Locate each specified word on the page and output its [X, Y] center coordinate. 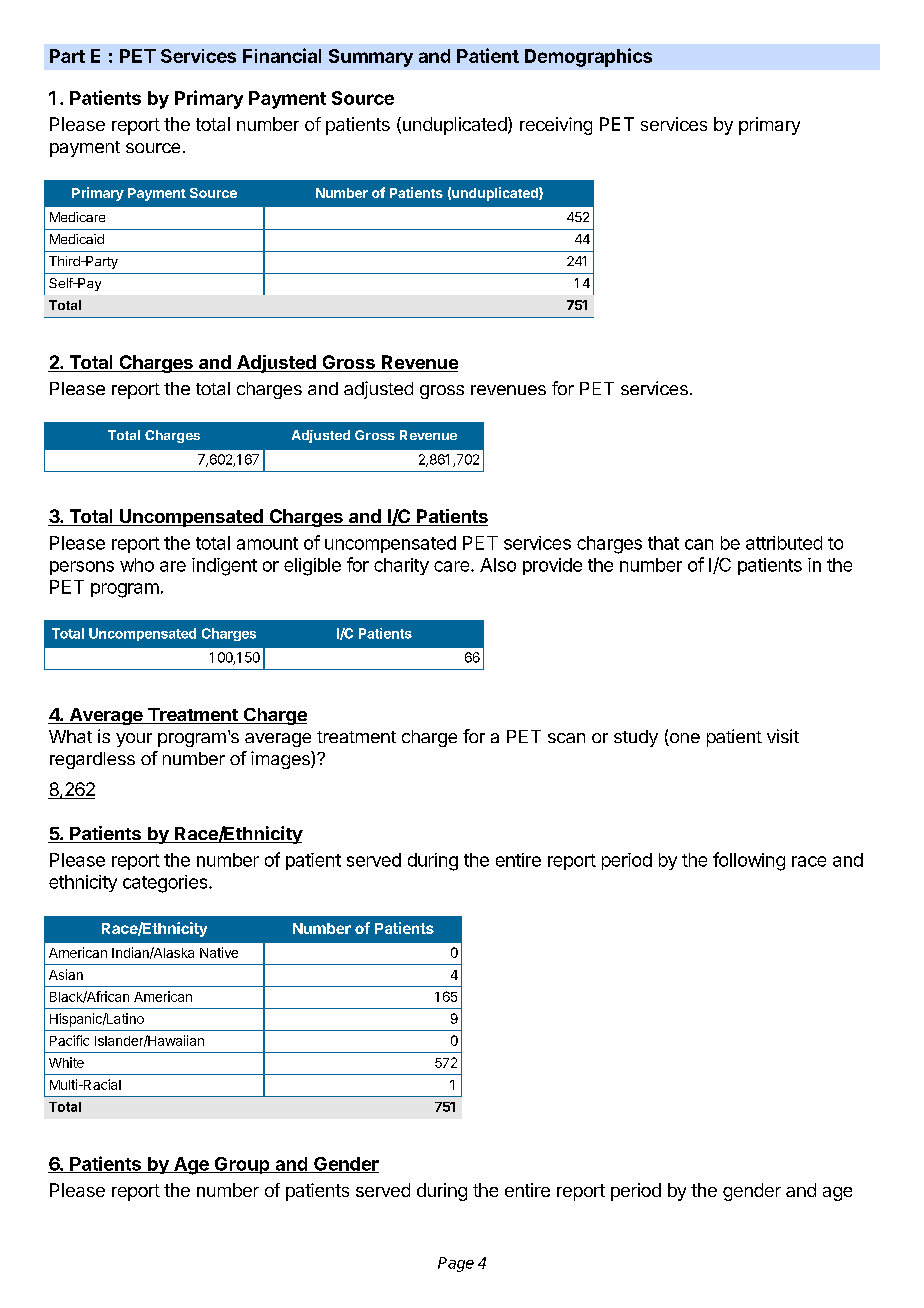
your [134, 740]
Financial [282, 55]
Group [242, 1165]
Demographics [588, 57]
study [636, 738]
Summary [371, 58]
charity [401, 566]
